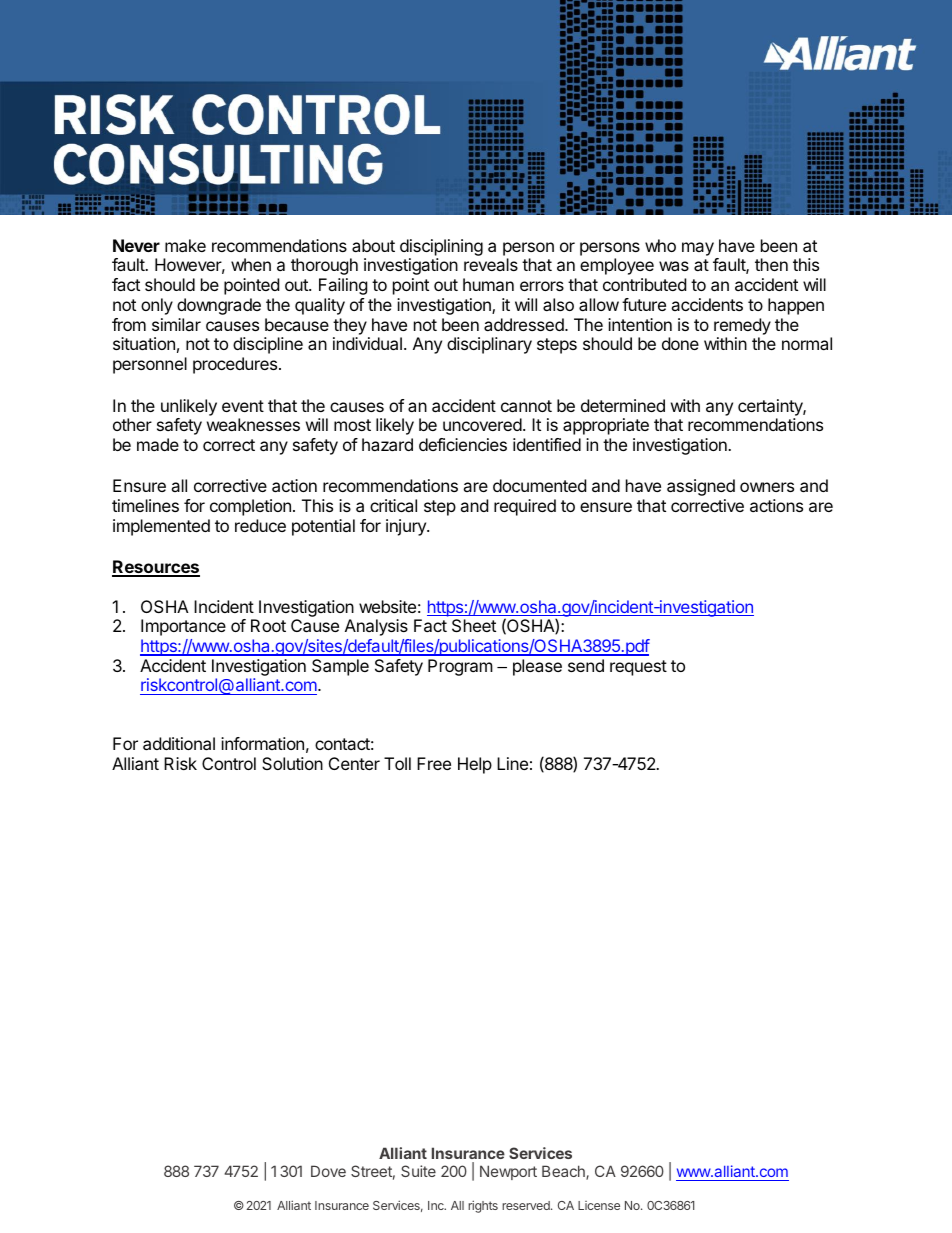 Image resolution: width=952 pixels, height=1233 pixels. I want to click on request, so click(638, 668).
